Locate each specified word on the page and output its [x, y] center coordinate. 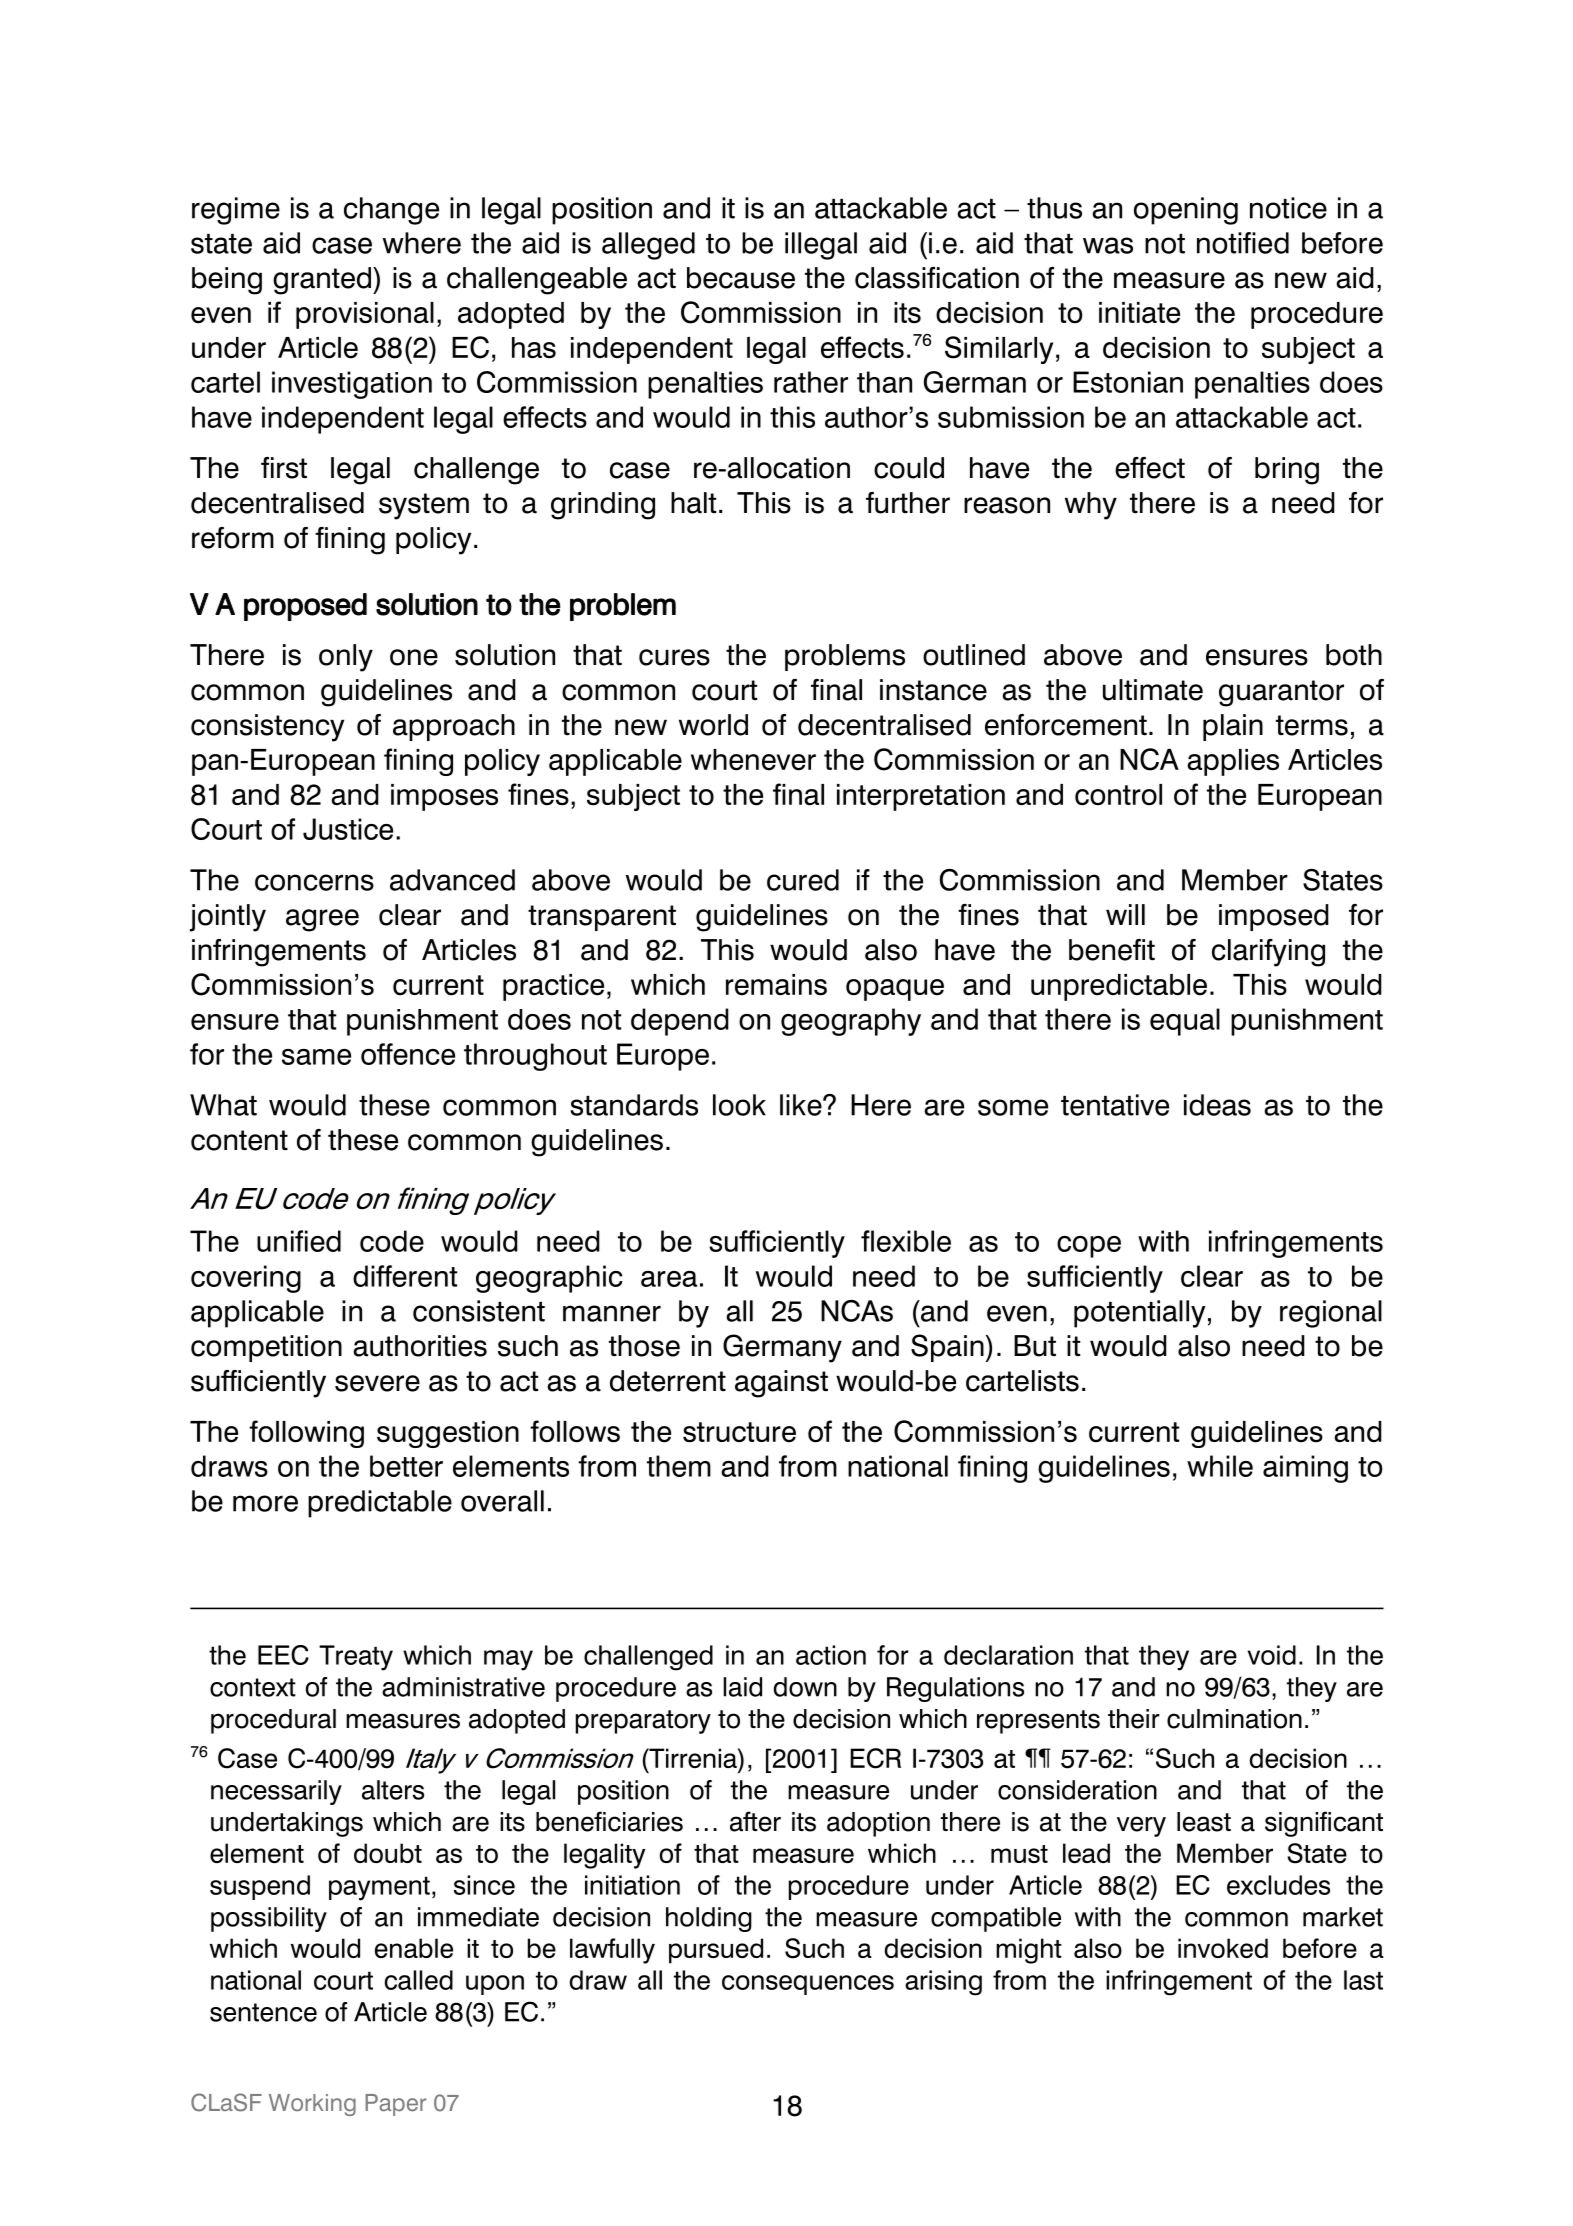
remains [776, 985]
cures [674, 657]
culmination [1234, 1719]
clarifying [1268, 953]
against [781, 1384]
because [741, 278]
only [346, 658]
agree [322, 920]
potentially [1140, 1314]
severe [377, 1383]
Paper [395, 2105]
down [805, 1687]
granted [322, 281]
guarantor [1281, 693]
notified [1243, 243]
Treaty [356, 1658]
